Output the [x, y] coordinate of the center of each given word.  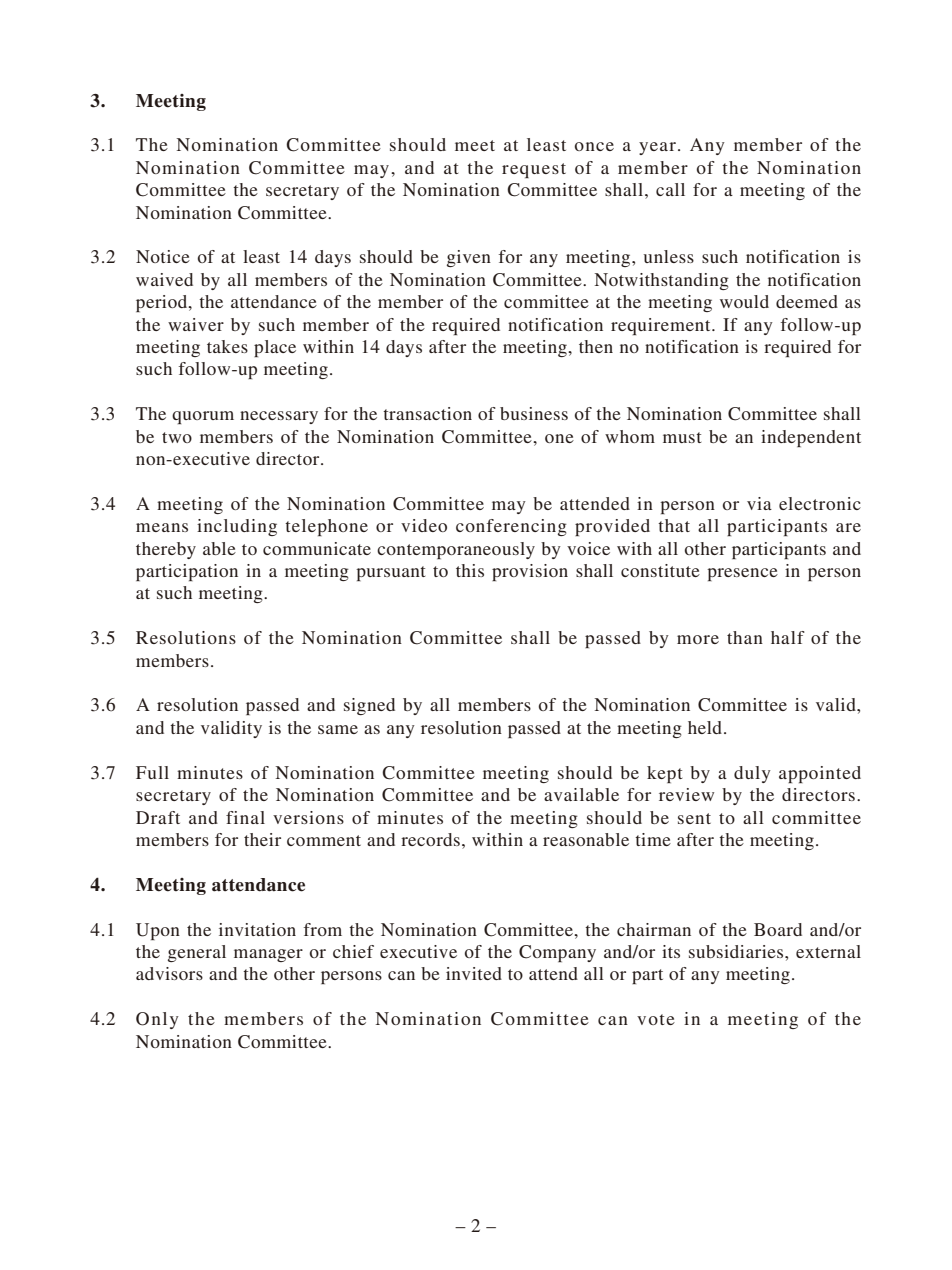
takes [227, 346]
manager [268, 955]
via [759, 503]
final [245, 817]
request [534, 170]
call [670, 189]
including [237, 527]
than [745, 637]
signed [369, 706]
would [744, 301]
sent [694, 818]
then [596, 346]
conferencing [511, 527]
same [338, 729]
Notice [163, 256]
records [430, 839]
